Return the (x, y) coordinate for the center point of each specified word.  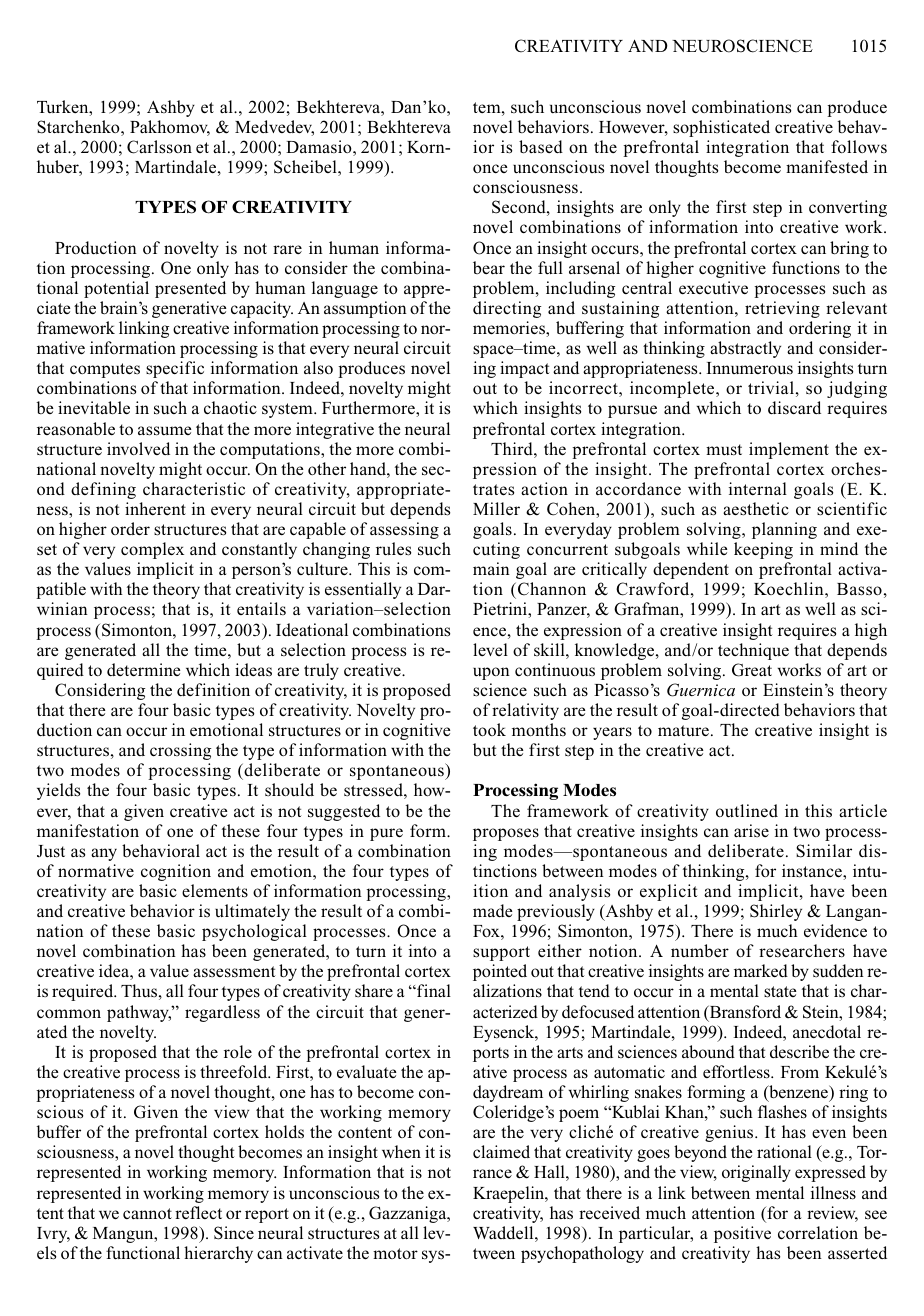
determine (143, 669)
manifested (827, 166)
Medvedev (274, 128)
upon (491, 673)
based (541, 147)
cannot (147, 1213)
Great (752, 670)
